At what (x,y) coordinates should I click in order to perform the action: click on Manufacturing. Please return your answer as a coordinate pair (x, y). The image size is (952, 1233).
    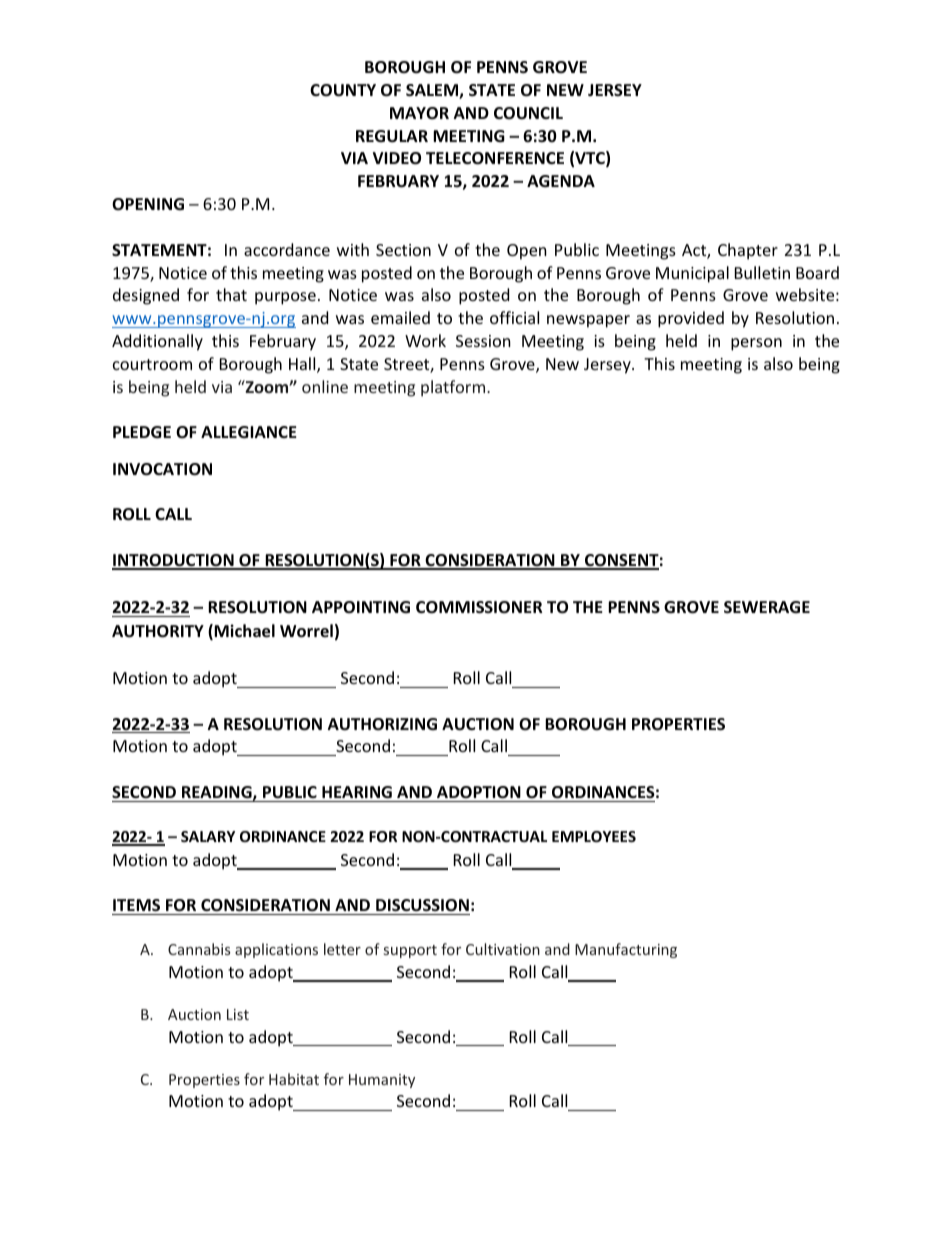
    Looking at the image, I should click on (626, 950).
